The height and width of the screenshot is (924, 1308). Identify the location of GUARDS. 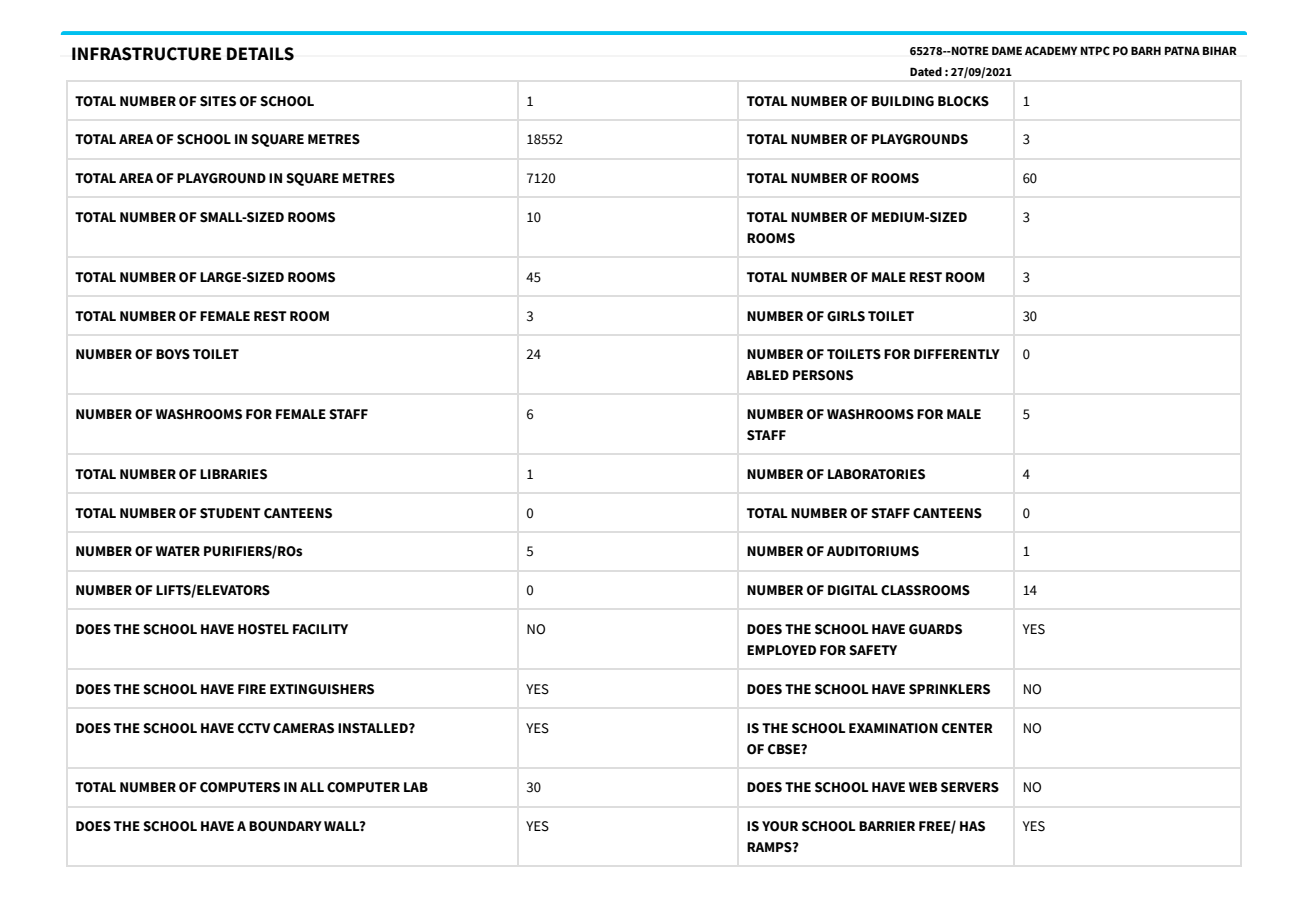
(935, 629).
